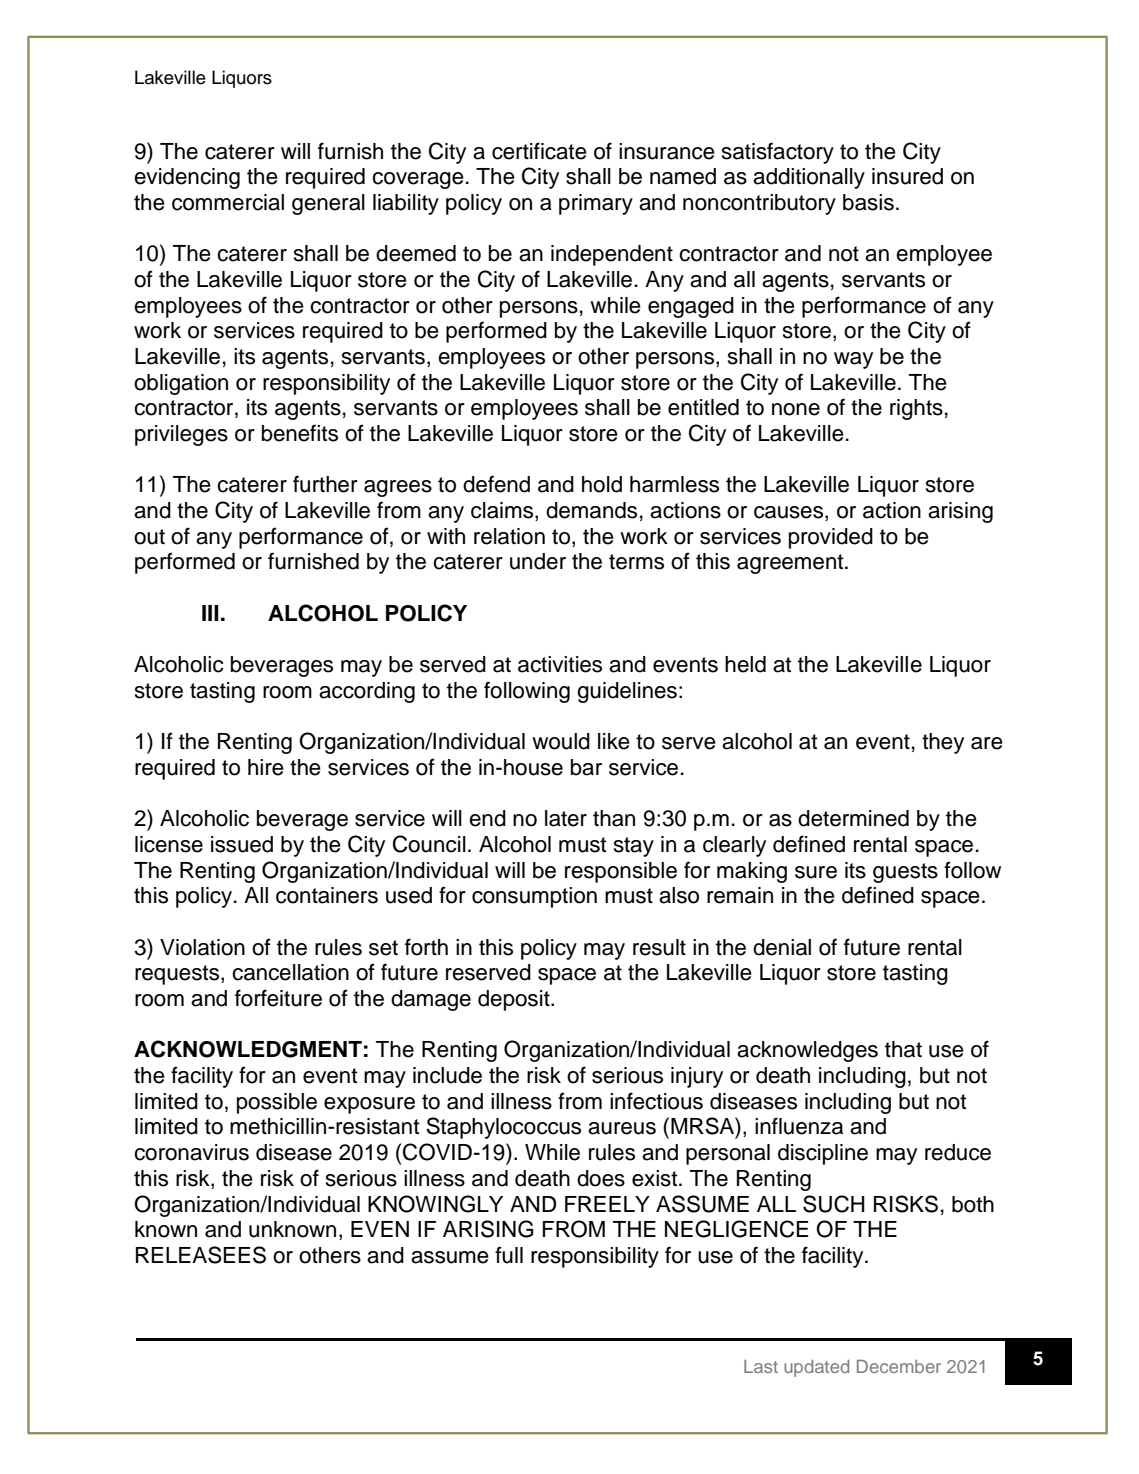 The image size is (1139, 1474). Describe the element at coordinates (228, 202) in the image. I see `commercial` at that location.
